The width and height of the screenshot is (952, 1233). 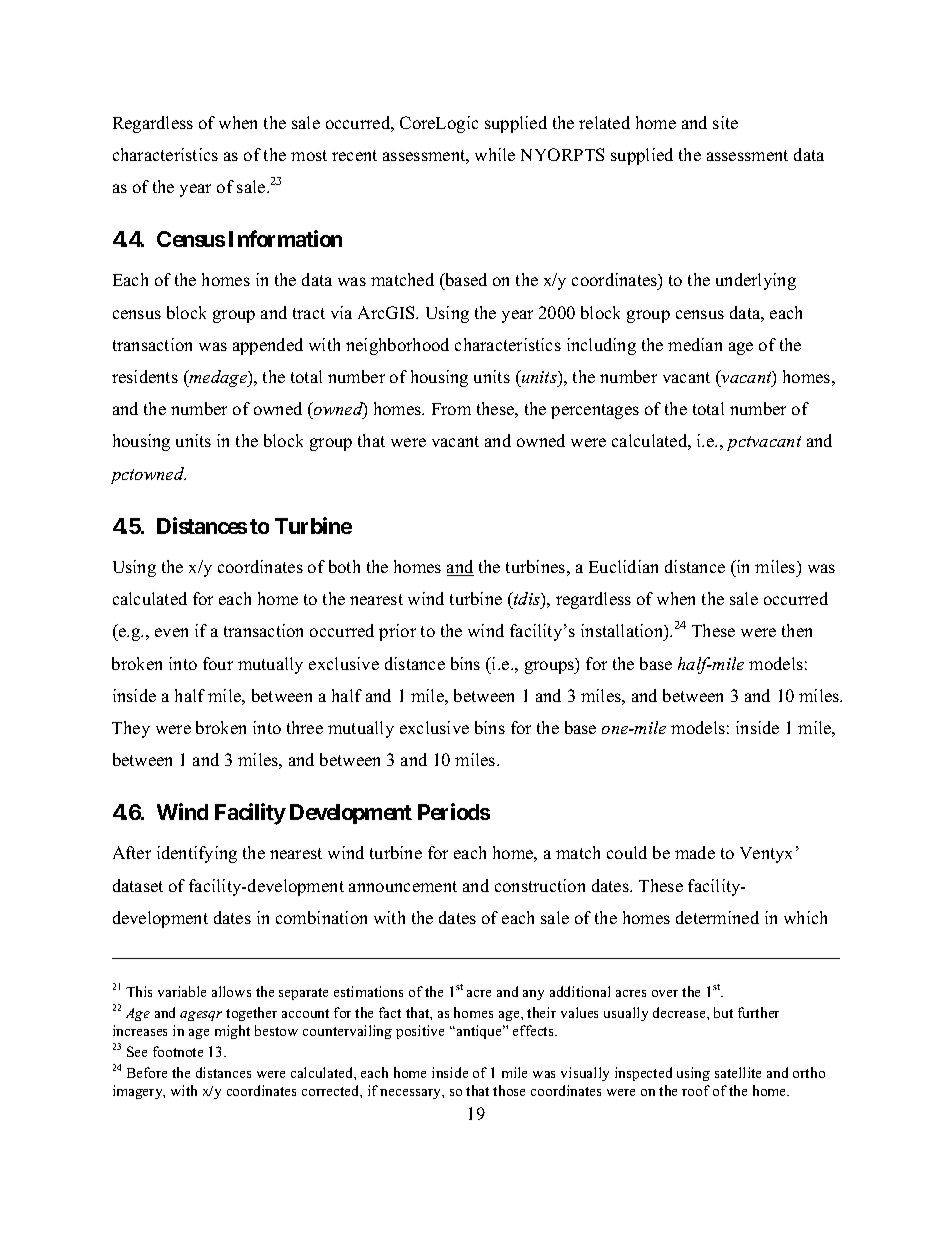 I want to click on residents, so click(x=145, y=376).
